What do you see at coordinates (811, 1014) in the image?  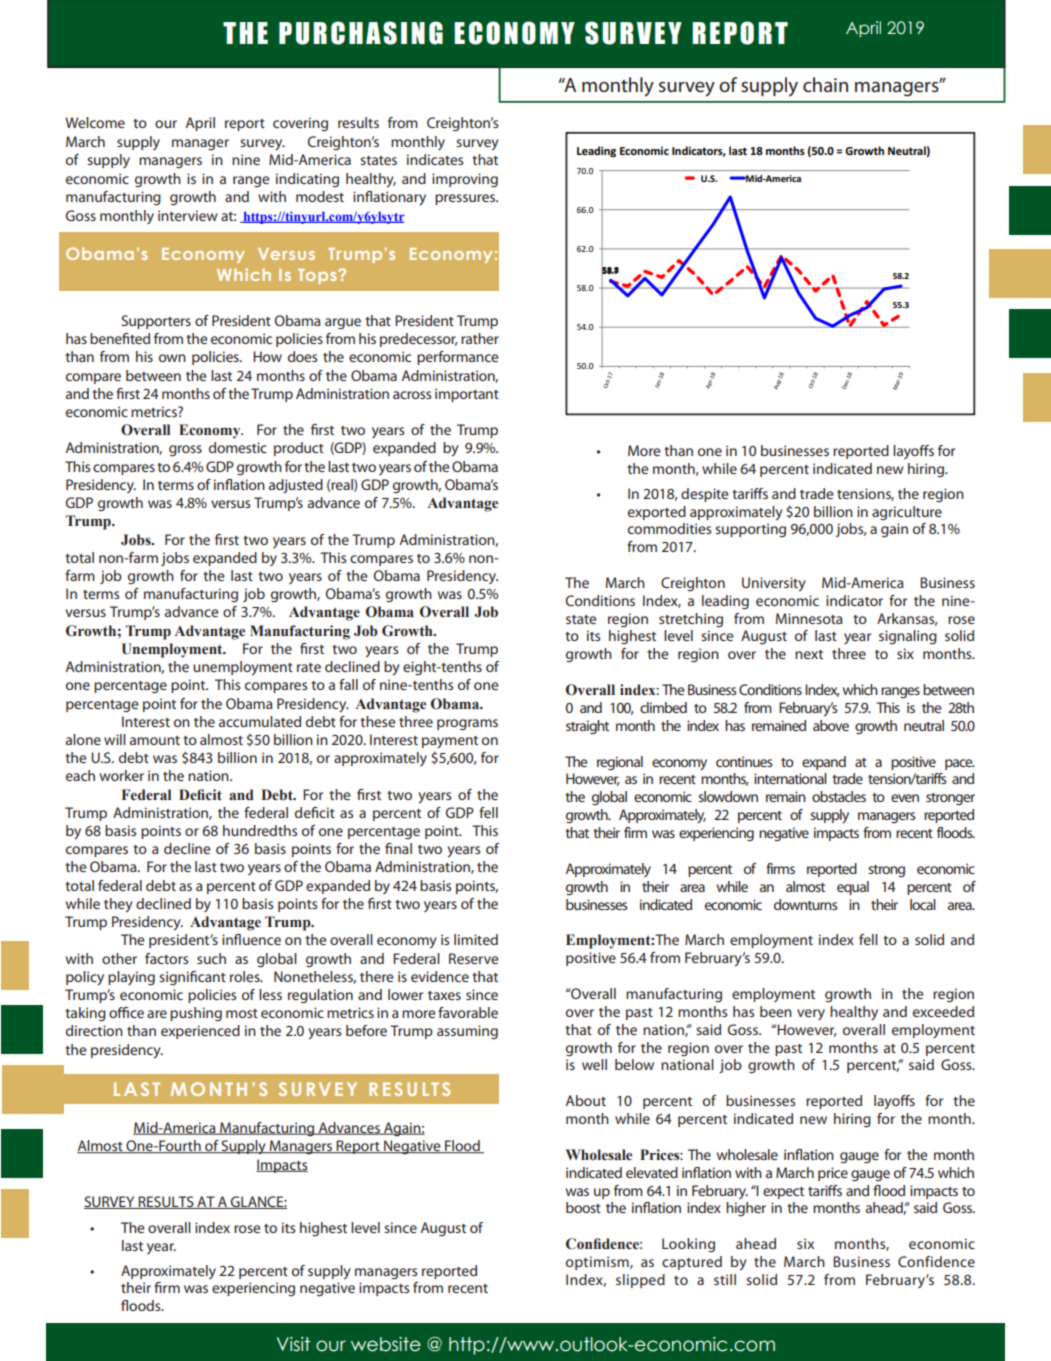 I see `very` at bounding box center [811, 1014].
